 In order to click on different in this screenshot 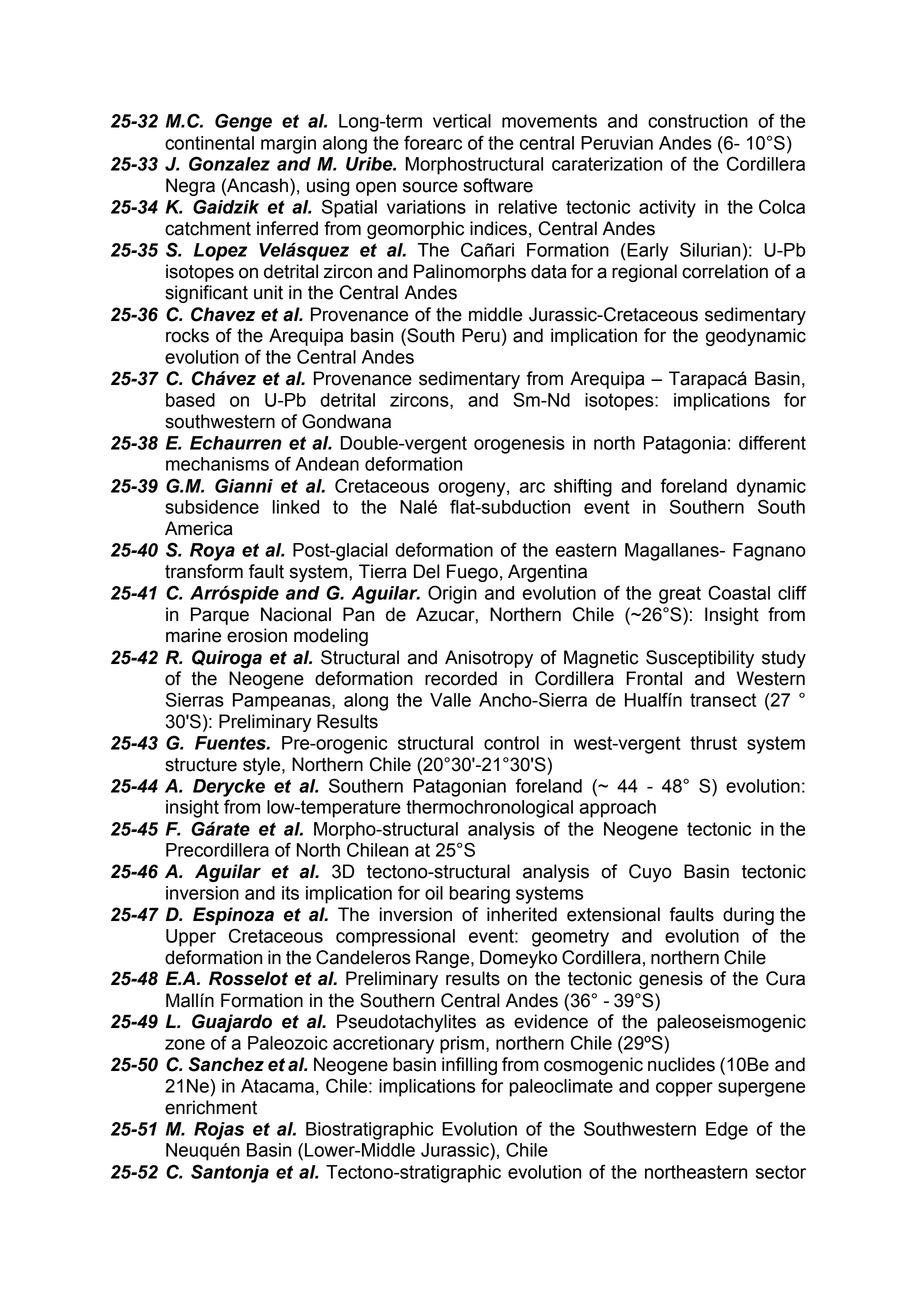, I will do `click(772, 442)`.
